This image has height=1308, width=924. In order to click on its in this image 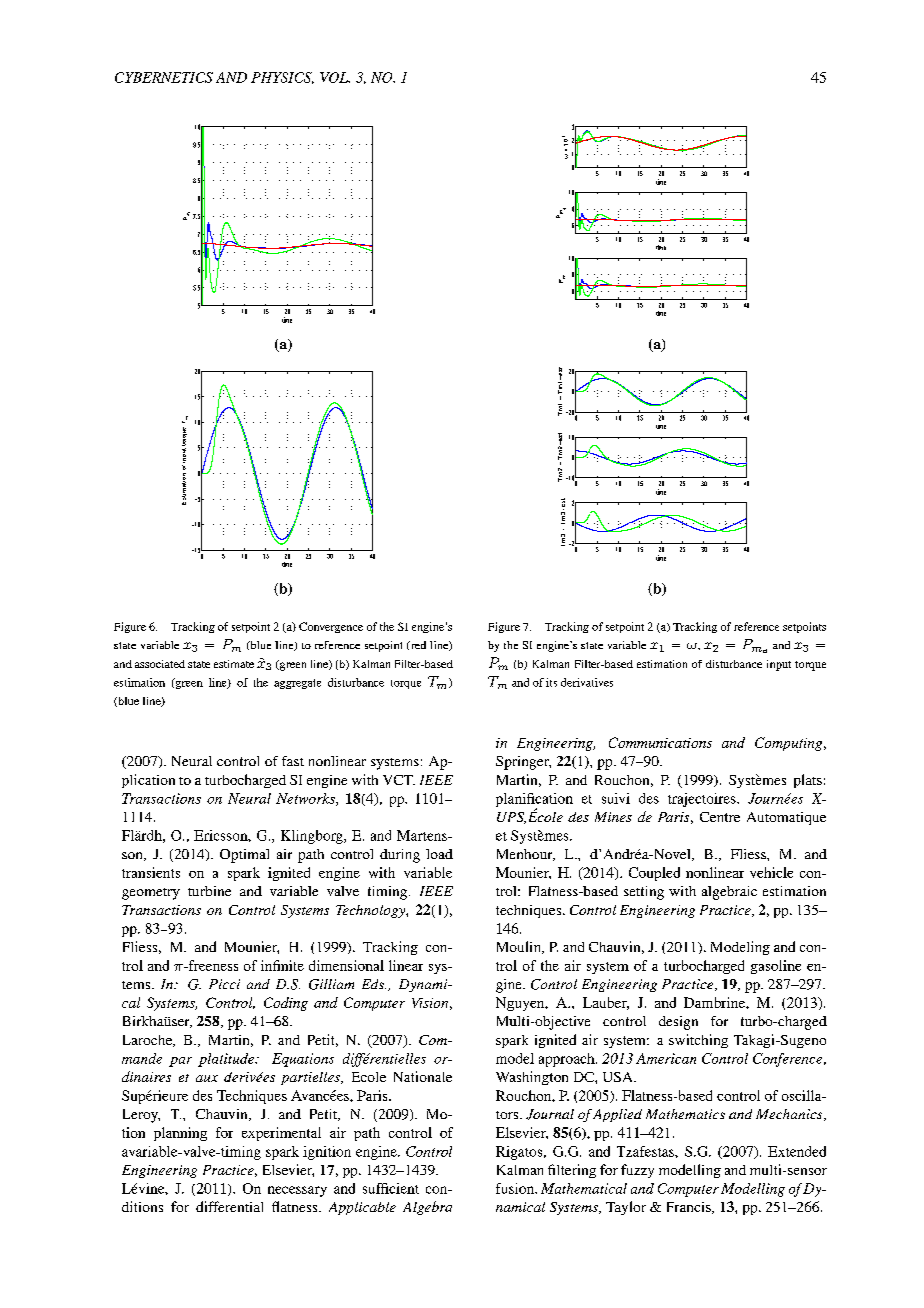, I will do `click(551, 682)`.
